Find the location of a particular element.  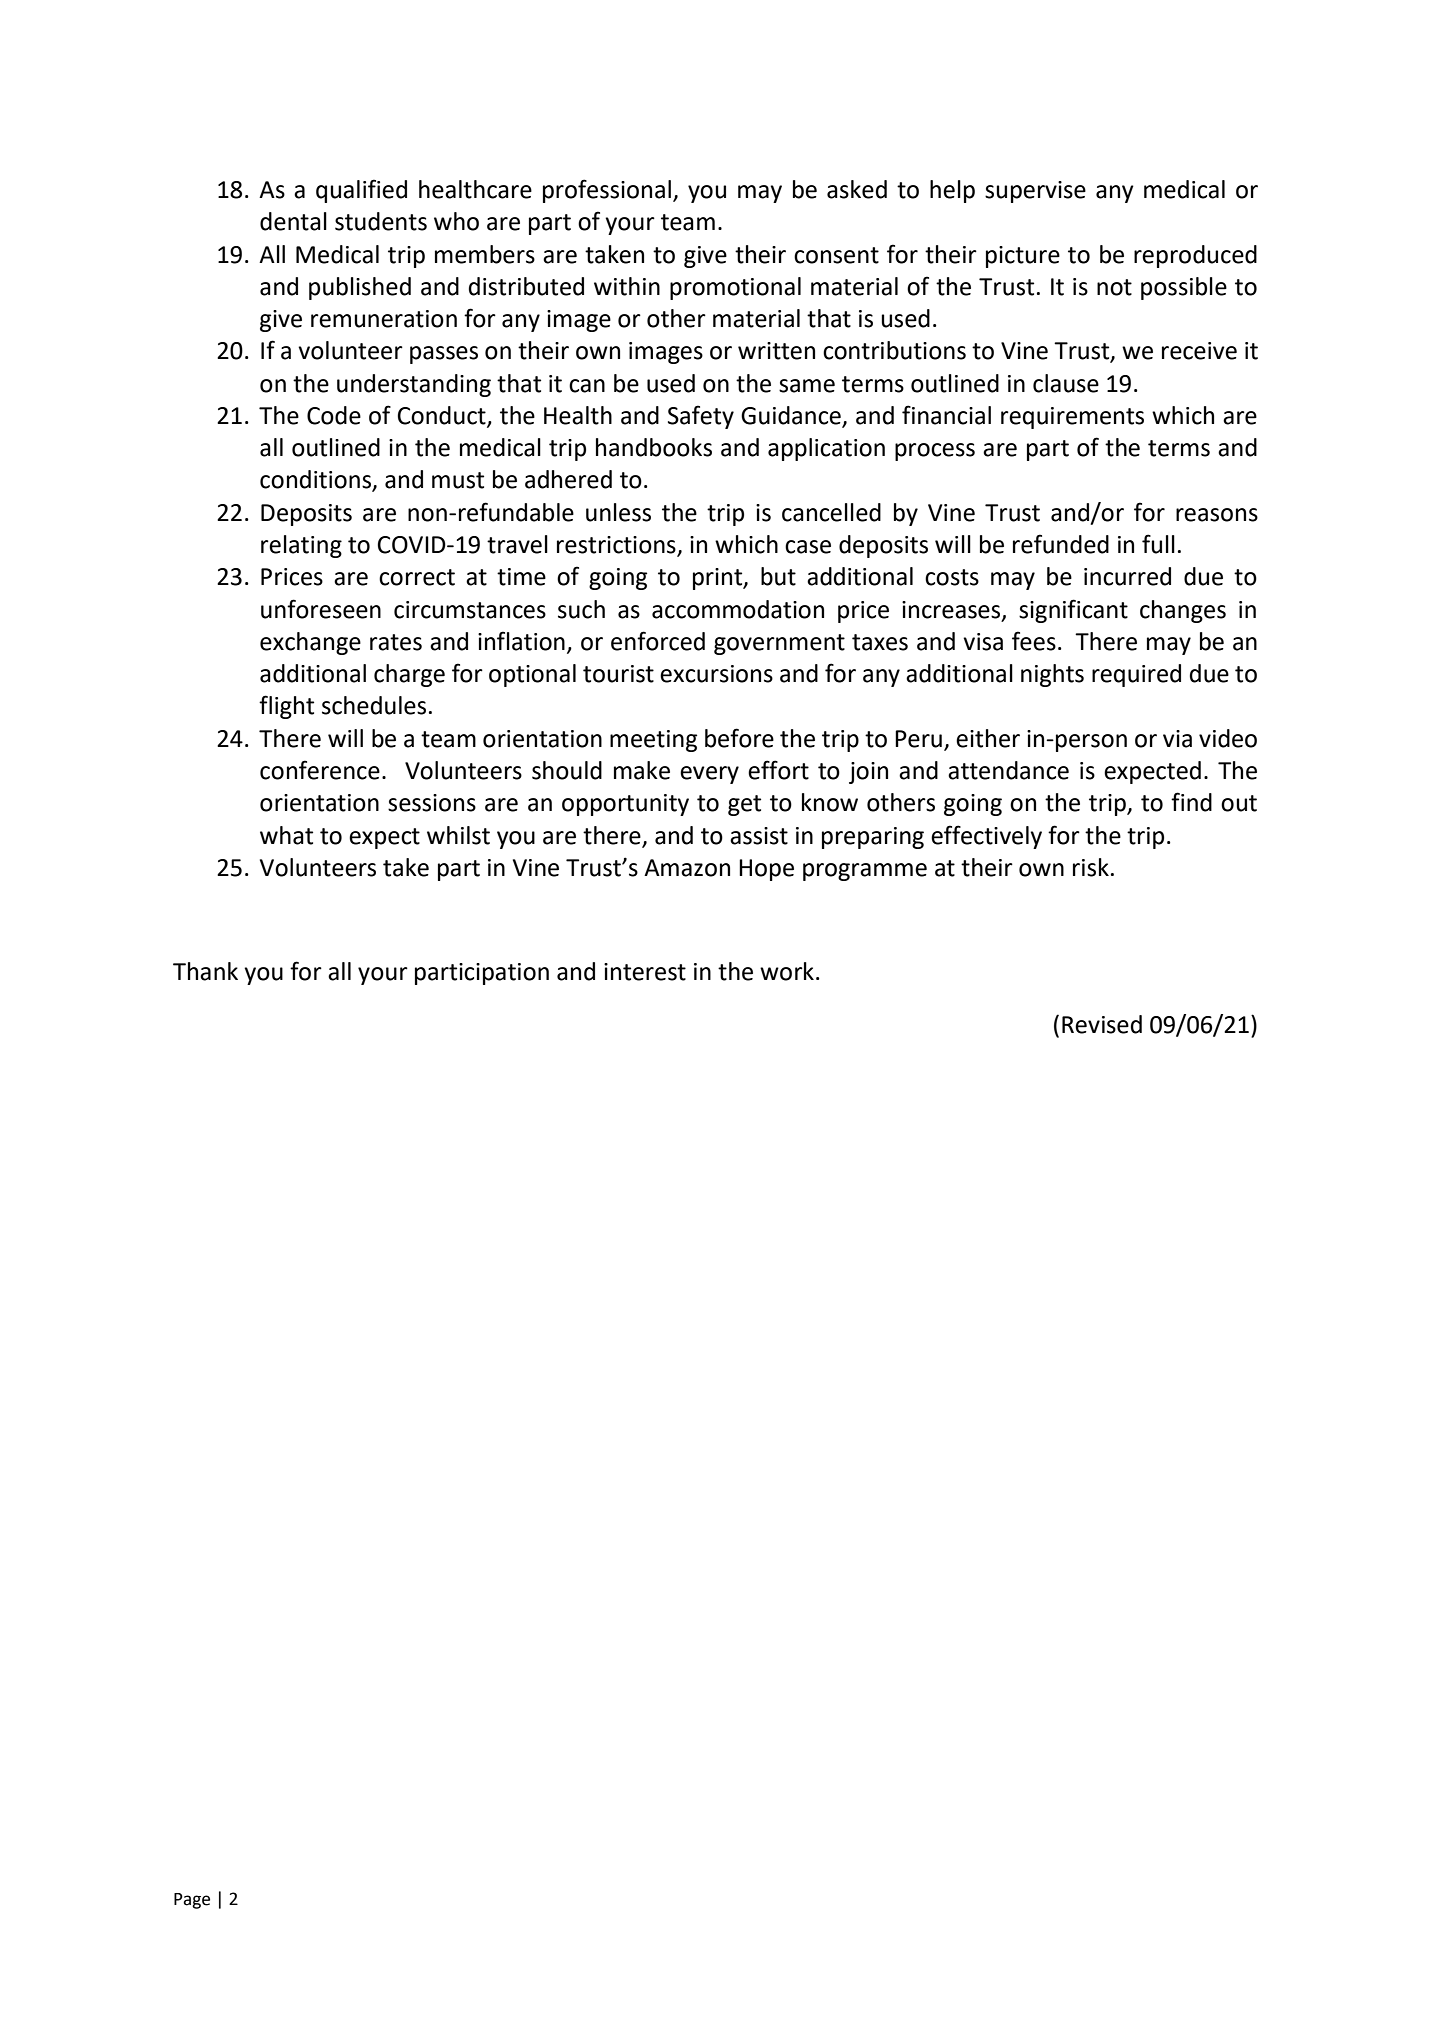

promotional is located at coordinates (735, 288).
